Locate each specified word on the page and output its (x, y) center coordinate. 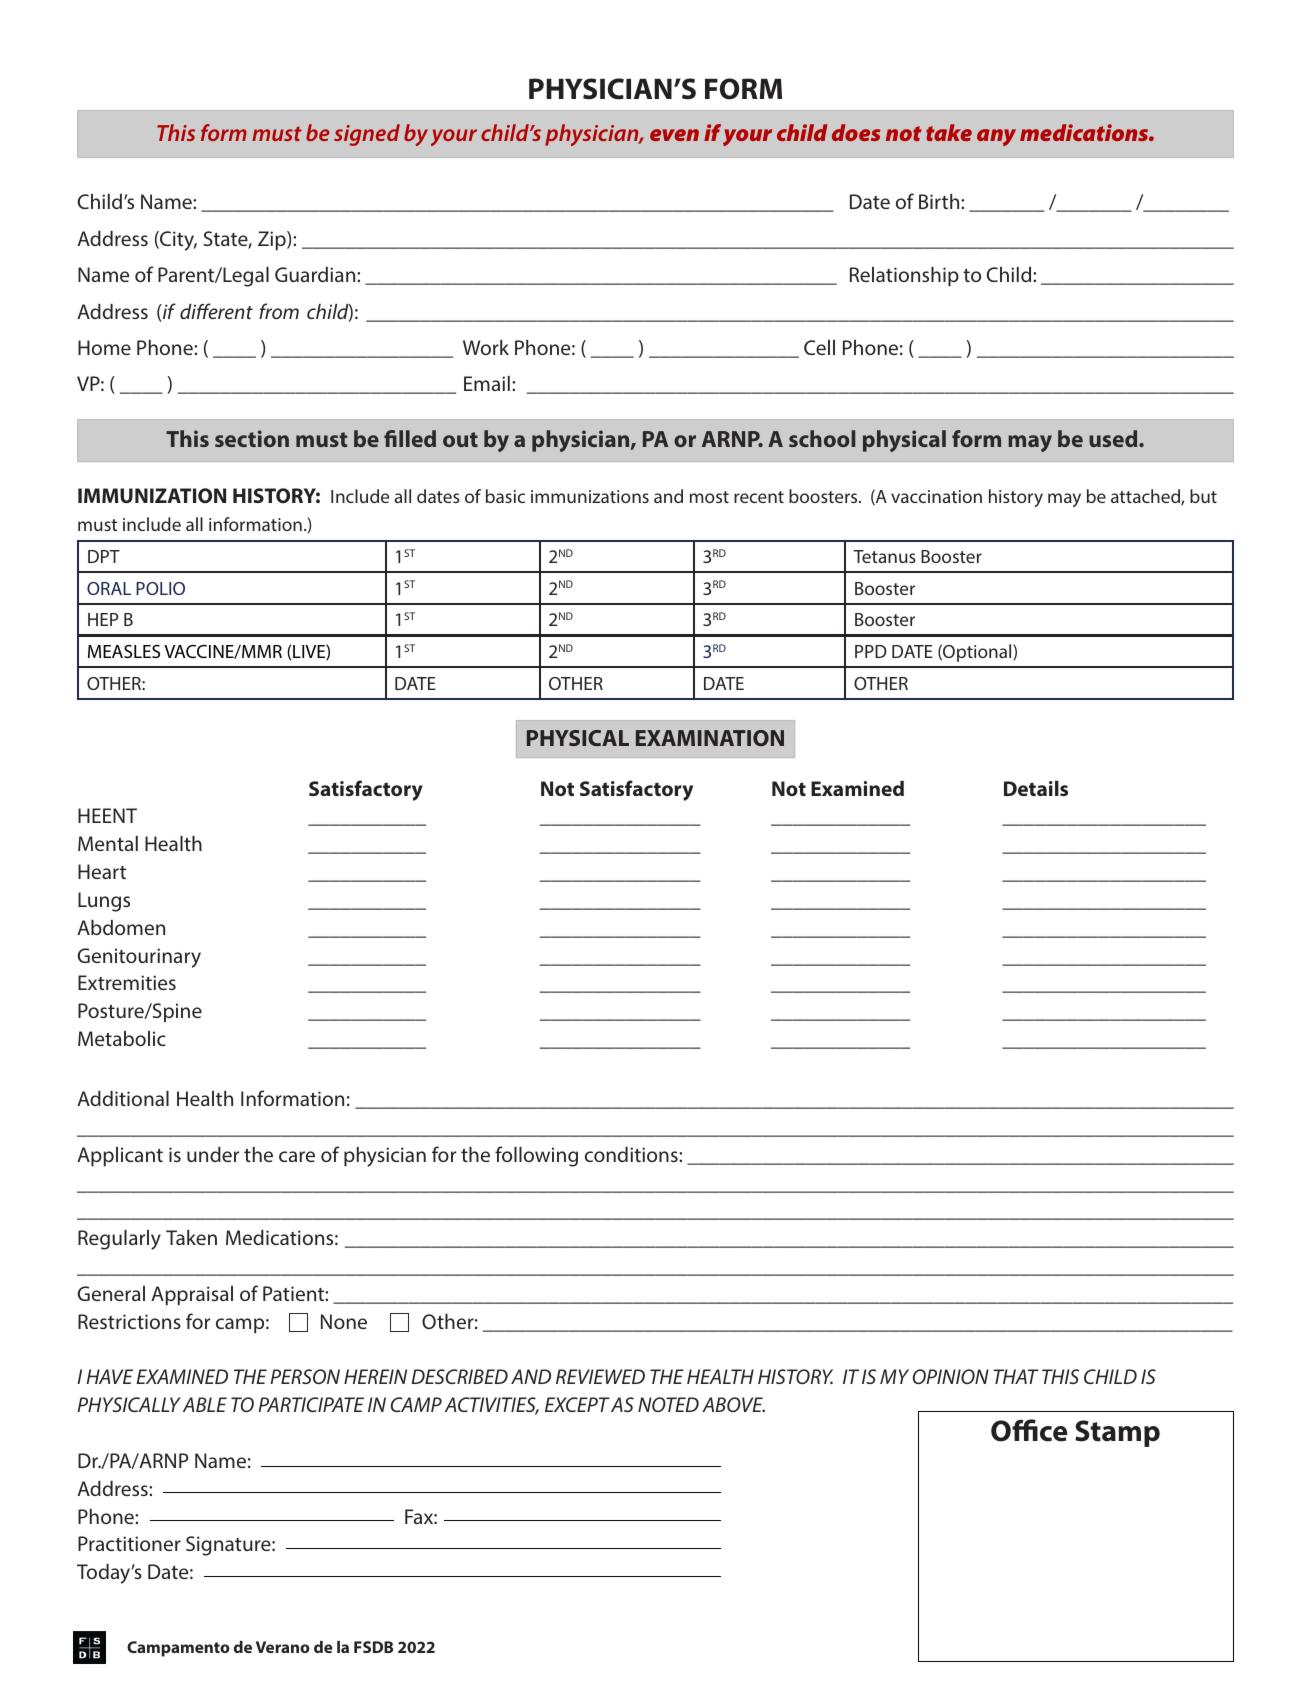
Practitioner (129, 1543)
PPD (871, 651)
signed (367, 135)
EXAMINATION (710, 738)
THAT (1016, 1376)
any (996, 137)
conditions (632, 1154)
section (252, 438)
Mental (108, 843)
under (213, 1154)
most (709, 497)
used (1114, 438)
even (674, 135)
